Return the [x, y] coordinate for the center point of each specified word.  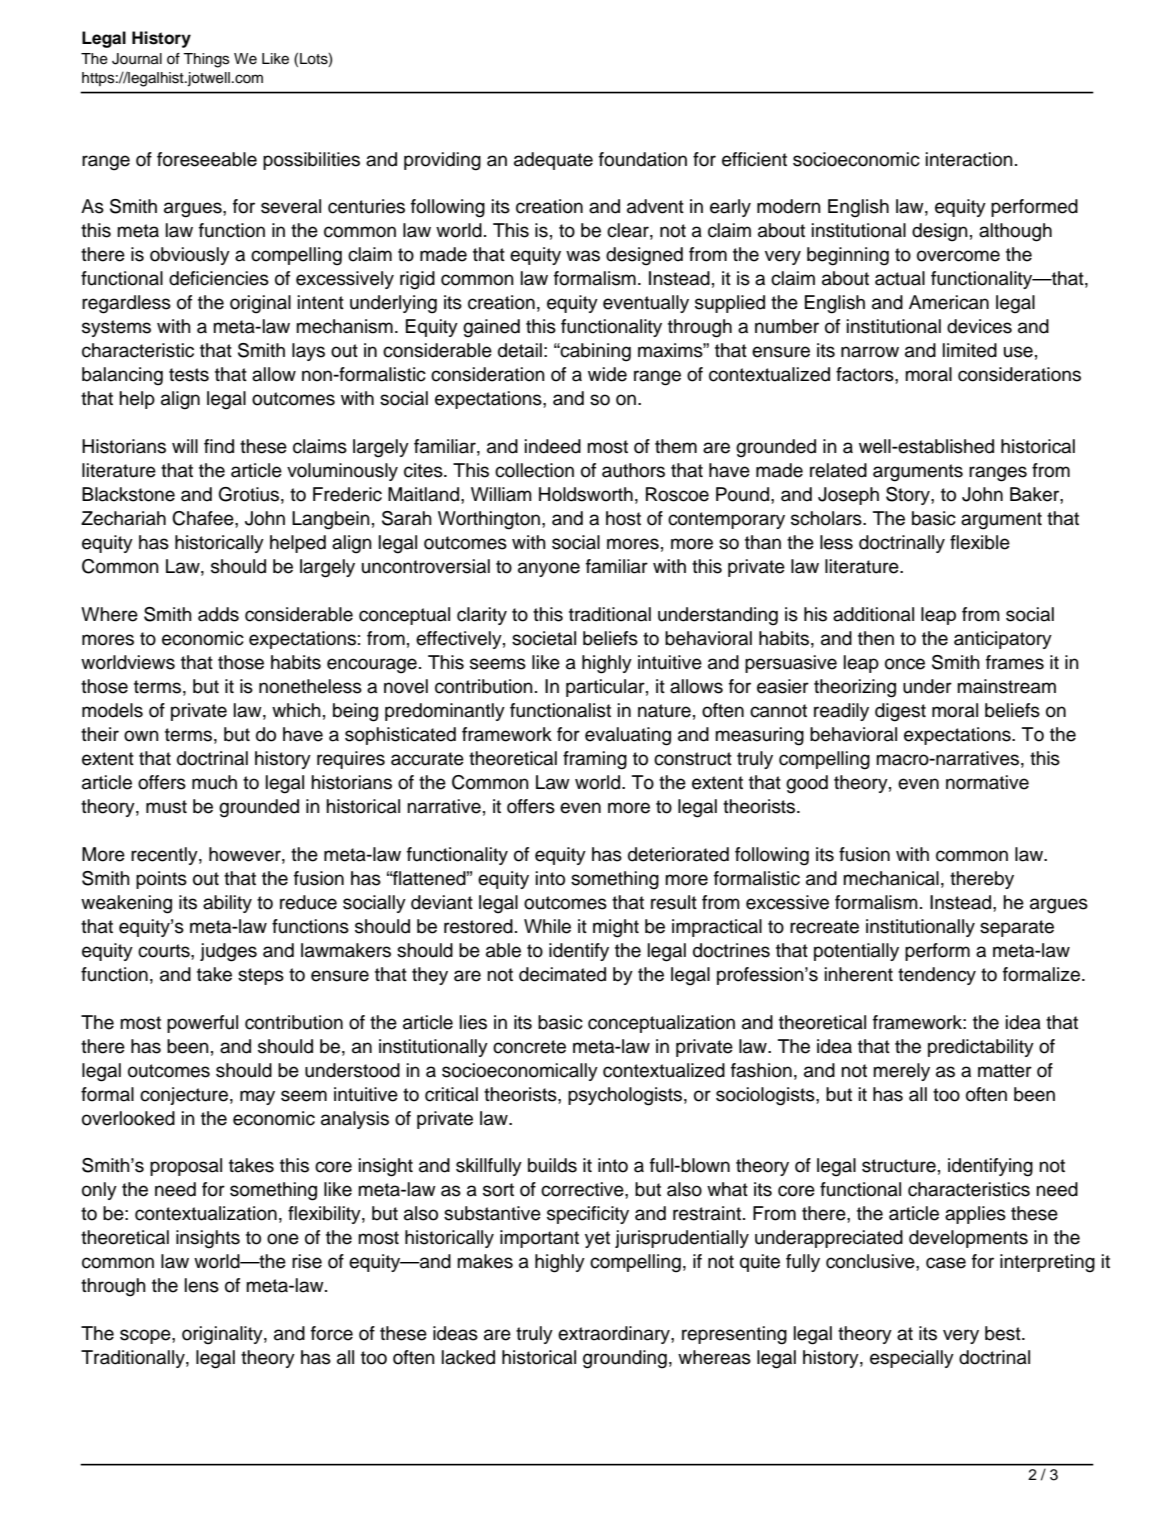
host [623, 518]
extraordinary [615, 1335]
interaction [969, 159]
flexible [980, 542]
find [219, 446]
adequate [553, 161]
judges [228, 952]
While [547, 926]
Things [206, 60]
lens [202, 1285]
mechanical [891, 878]
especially [912, 1359]
